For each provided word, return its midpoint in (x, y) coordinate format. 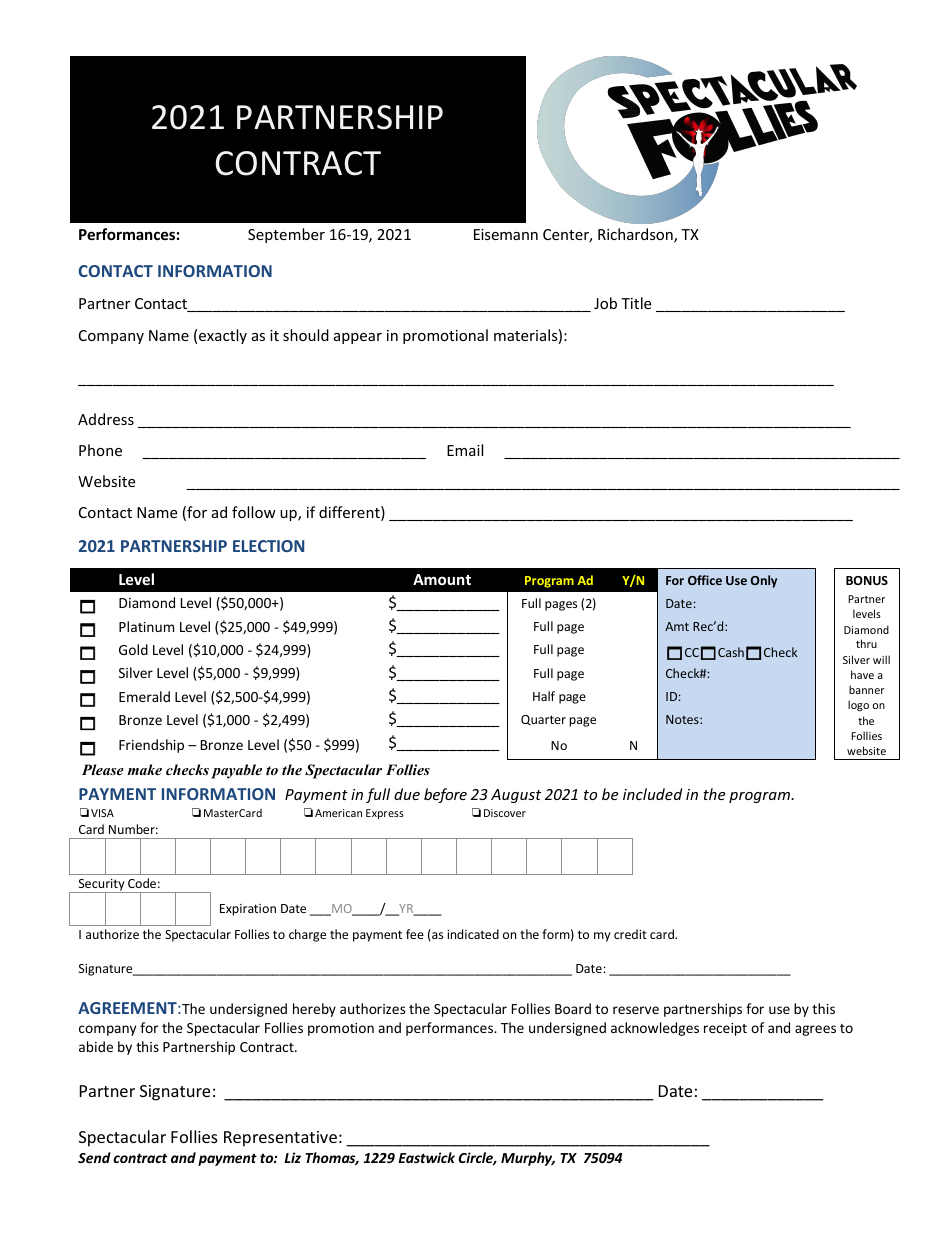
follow (254, 512)
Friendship (151, 746)
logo (858, 705)
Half (544, 696)
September (286, 235)
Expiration (248, 910)
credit (630, 934)
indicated (473, 934)
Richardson (636, 235)
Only (764, 581)
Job (605, 303)
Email (465, 450)
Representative (280, 1139)
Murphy (528, 1159)
